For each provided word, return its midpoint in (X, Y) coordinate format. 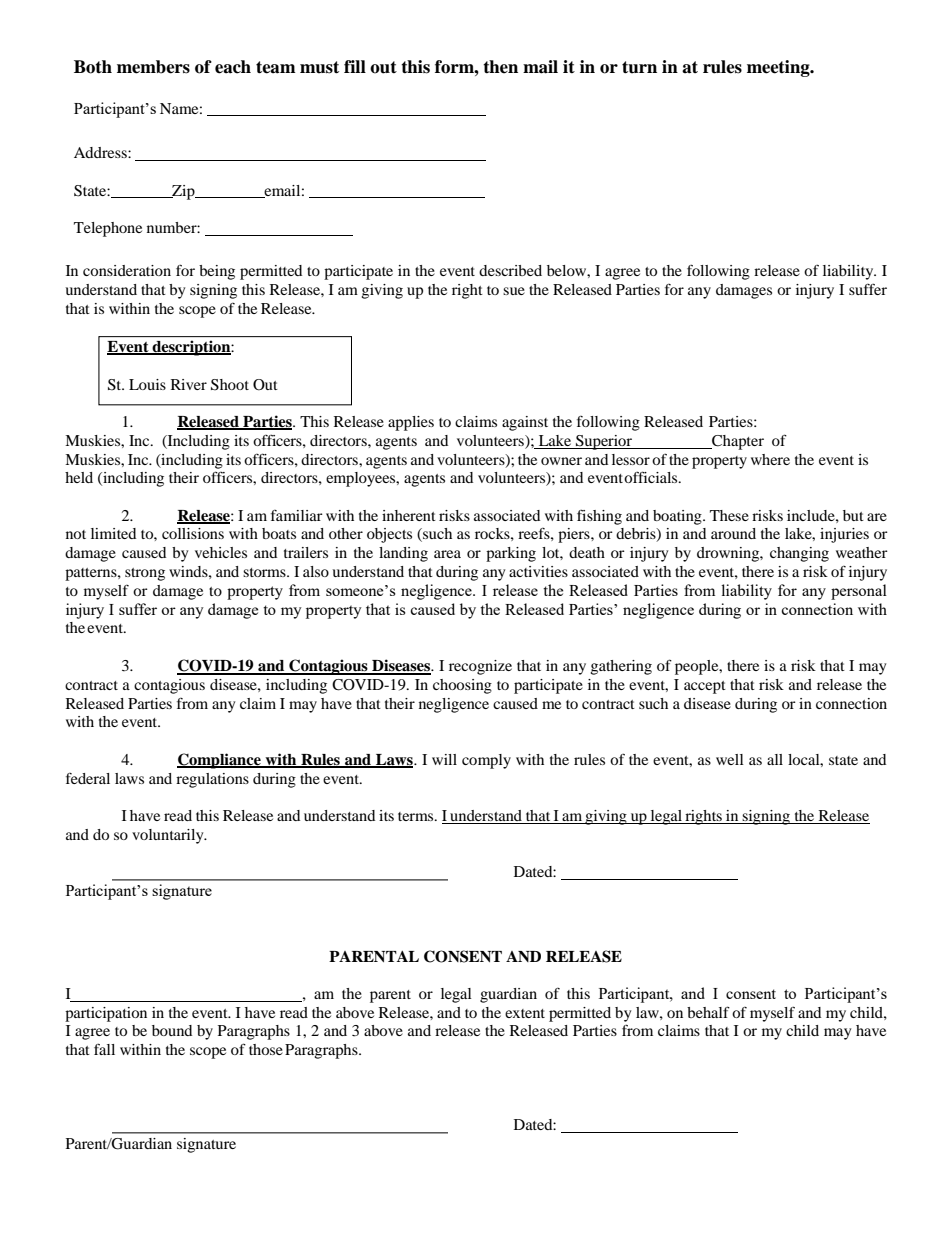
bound (172, 1030)
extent (525, 1013)
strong (145, 574)
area (447, 554)
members (153, 67)
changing (799, 554)
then (500, 67)
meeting (779, 68)
